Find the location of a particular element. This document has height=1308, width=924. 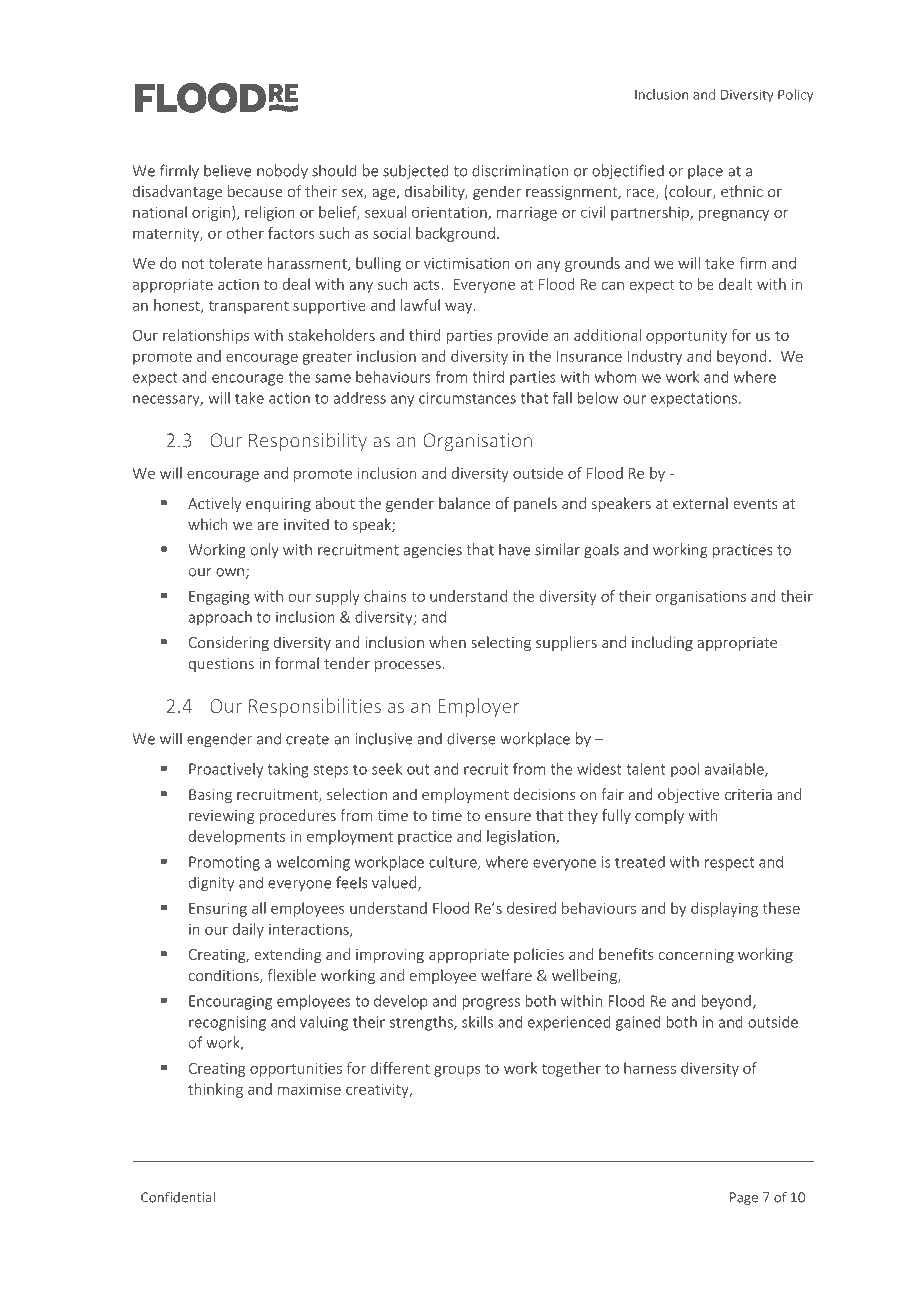

balance is located at coordinates (464, 503).
